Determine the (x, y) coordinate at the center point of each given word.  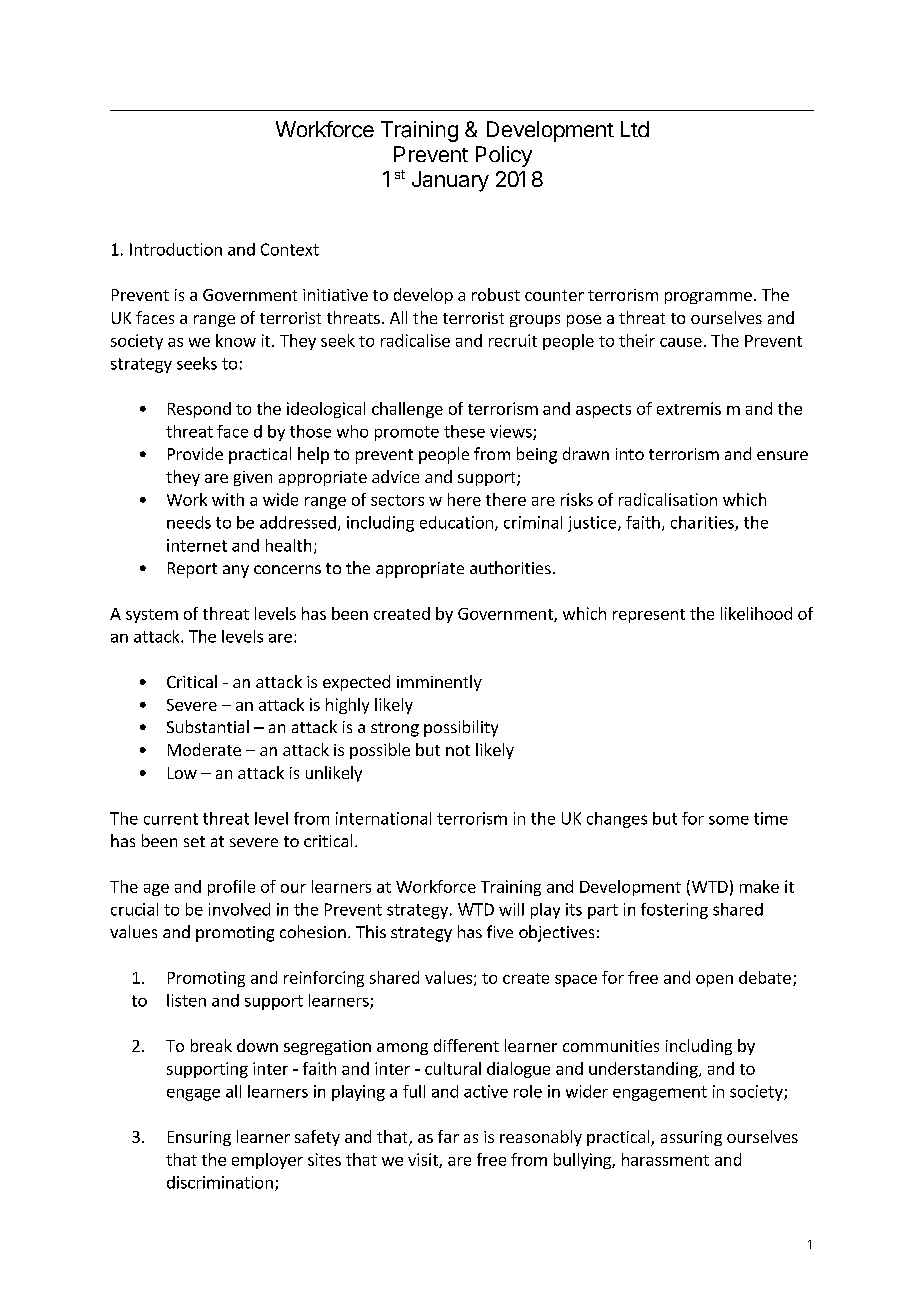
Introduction (176, 249)
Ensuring (199, 1138)
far (448, 1136)
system (152, 616)
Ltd (635, 129)
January (450, 181)
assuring (691, 1138)
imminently (439, 683)
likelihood (756, 613)
